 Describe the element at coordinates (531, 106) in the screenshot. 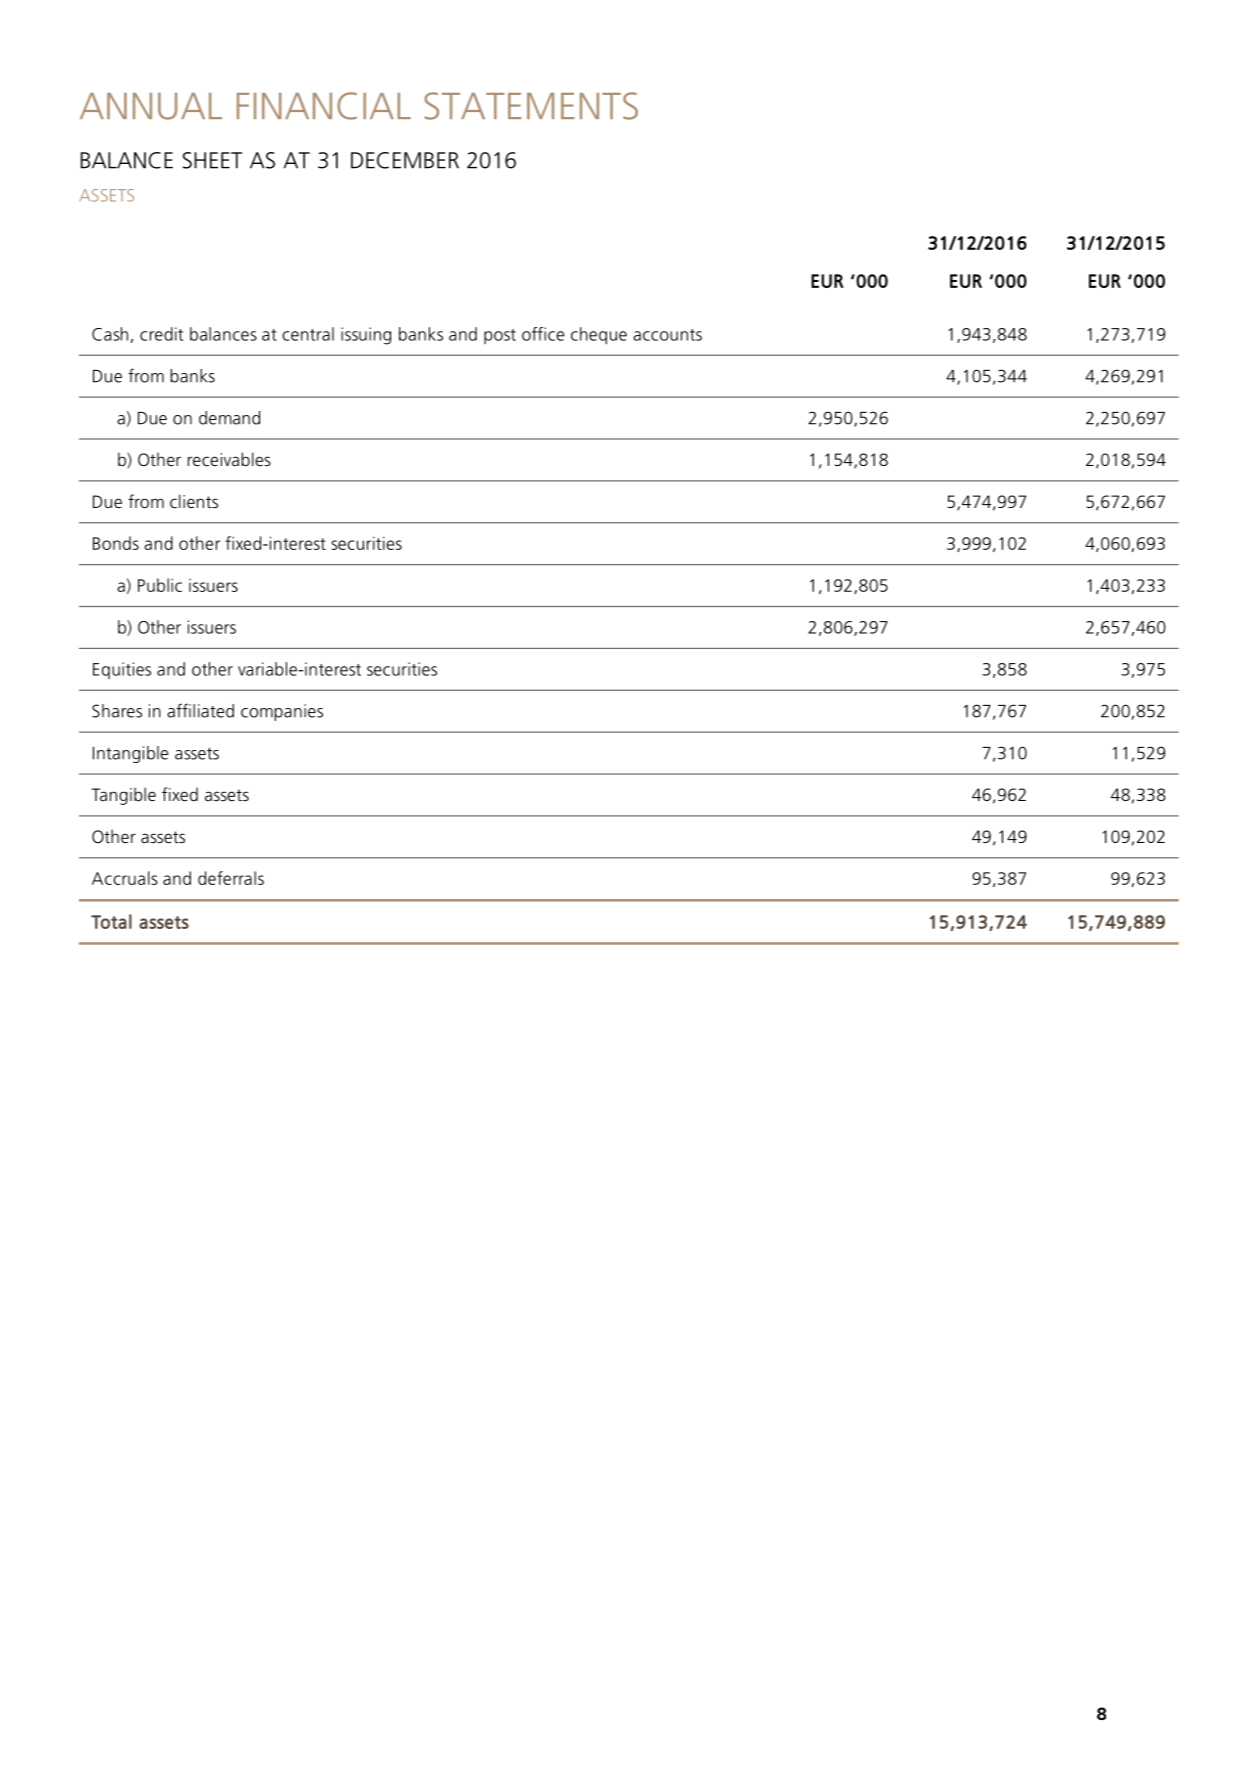

I see `STATEMENTS` at that location.
